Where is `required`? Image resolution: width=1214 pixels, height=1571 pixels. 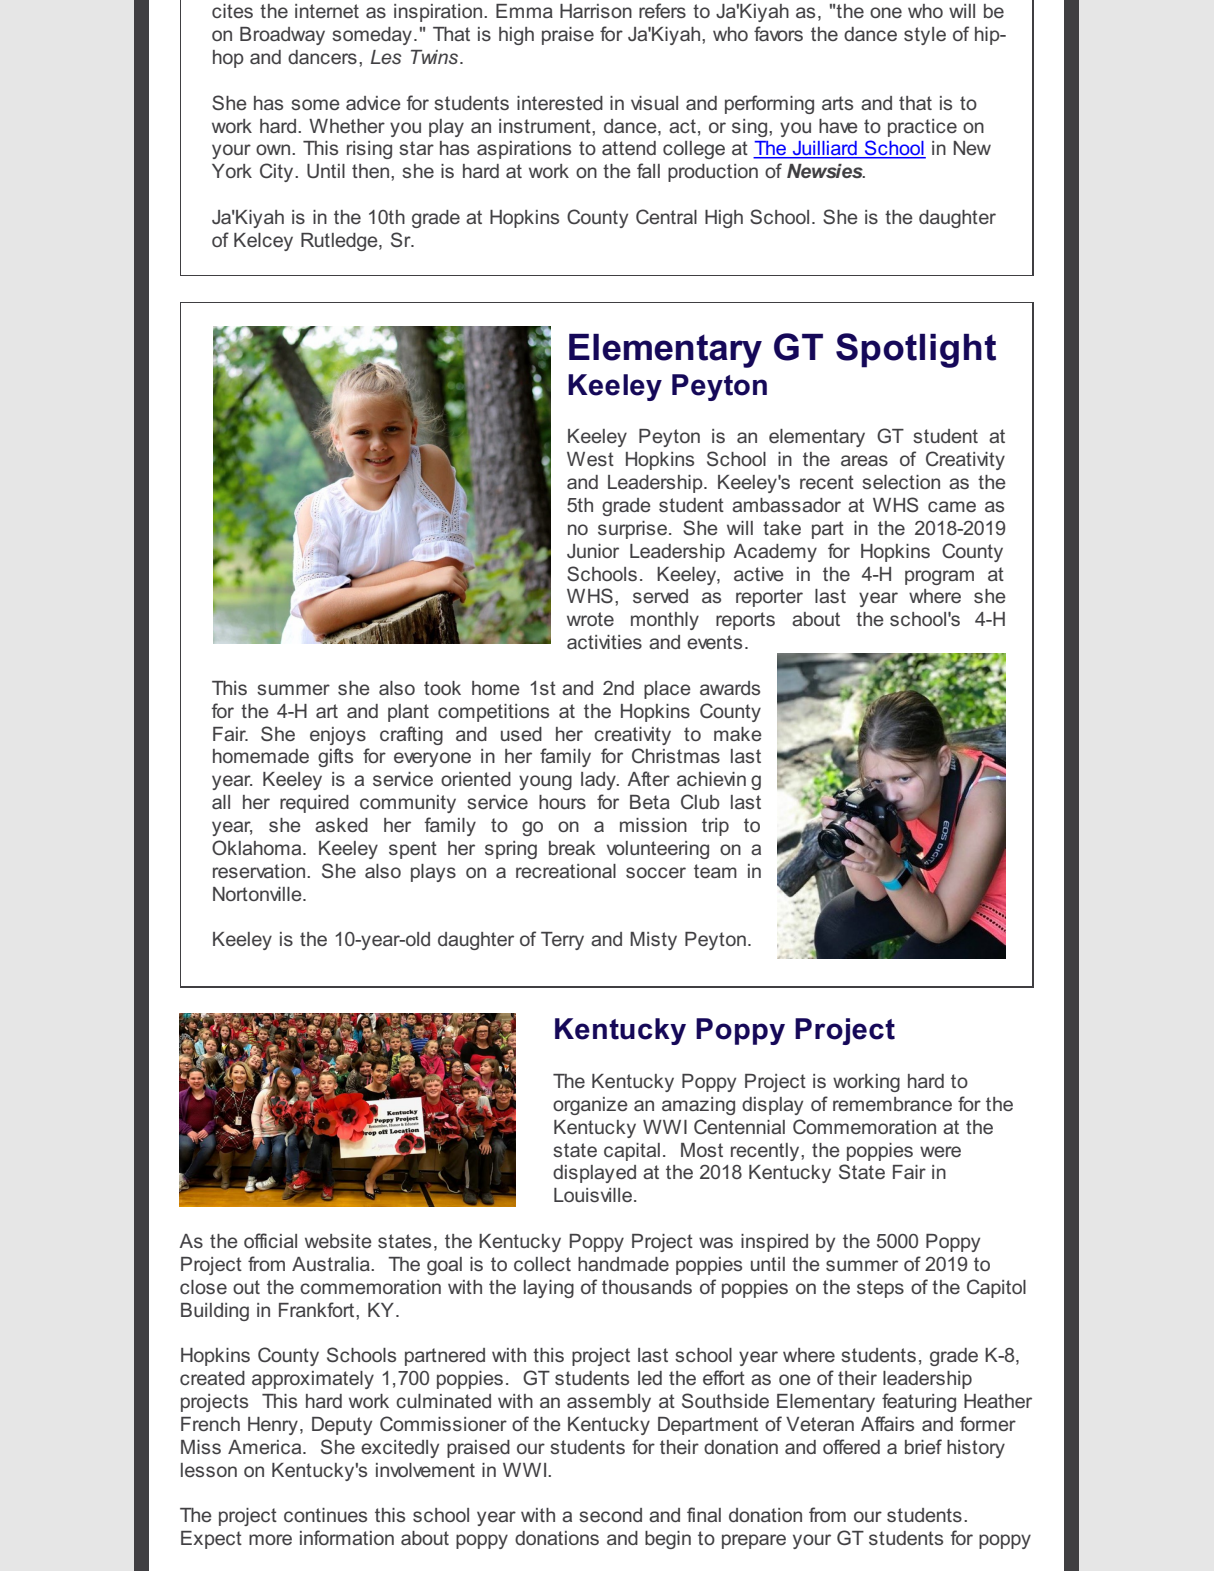 required is located at coordinates (314, 804).
